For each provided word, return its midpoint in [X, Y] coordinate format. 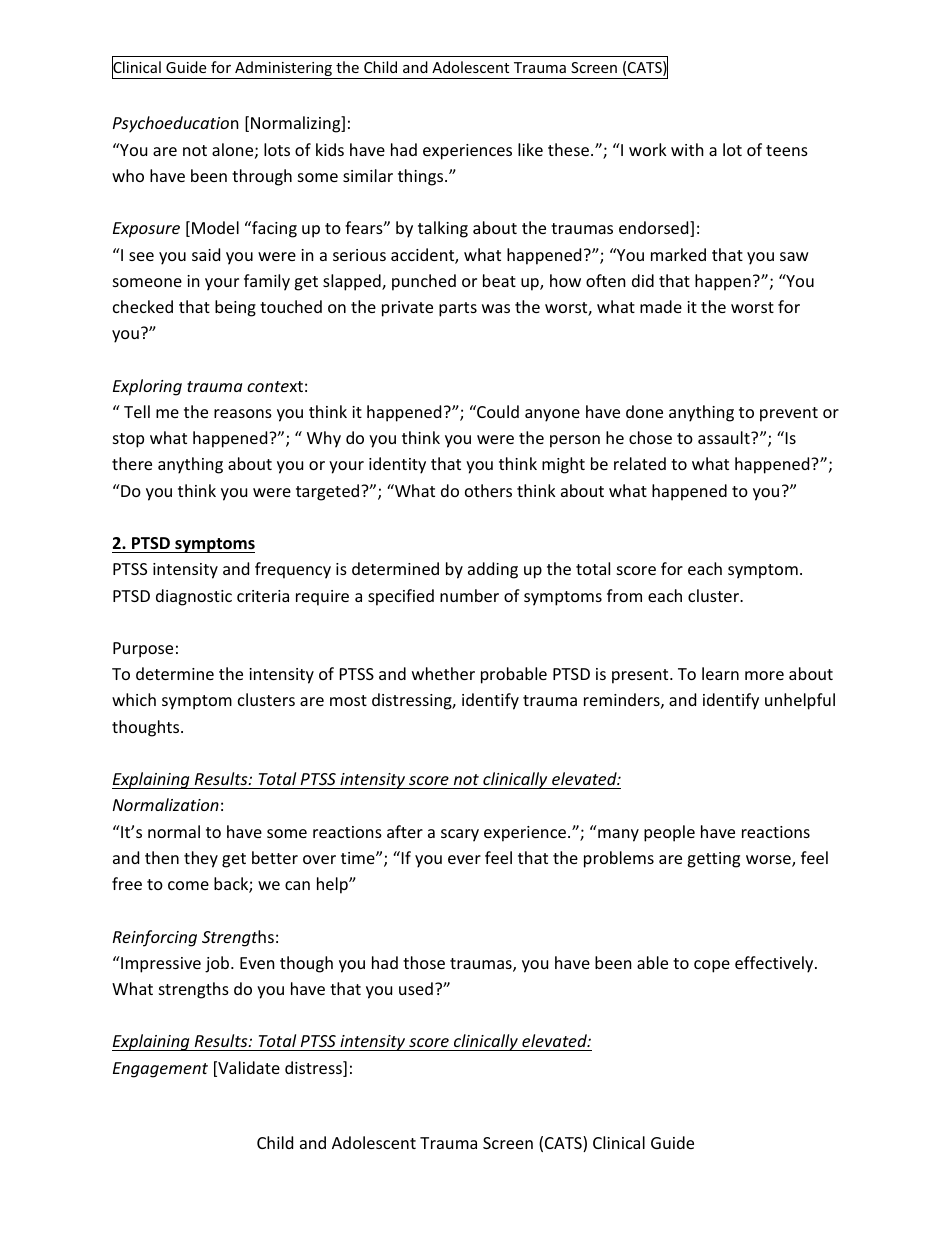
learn [720, 673]
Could [497, 411]
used [416, 988]
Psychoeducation [176, 124]
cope [712, 966]
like [530, 149]
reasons [243, 413]
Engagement [160, 1070]
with [687, 149]
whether [443, 673]
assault [725, 437]
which [134, 699]
